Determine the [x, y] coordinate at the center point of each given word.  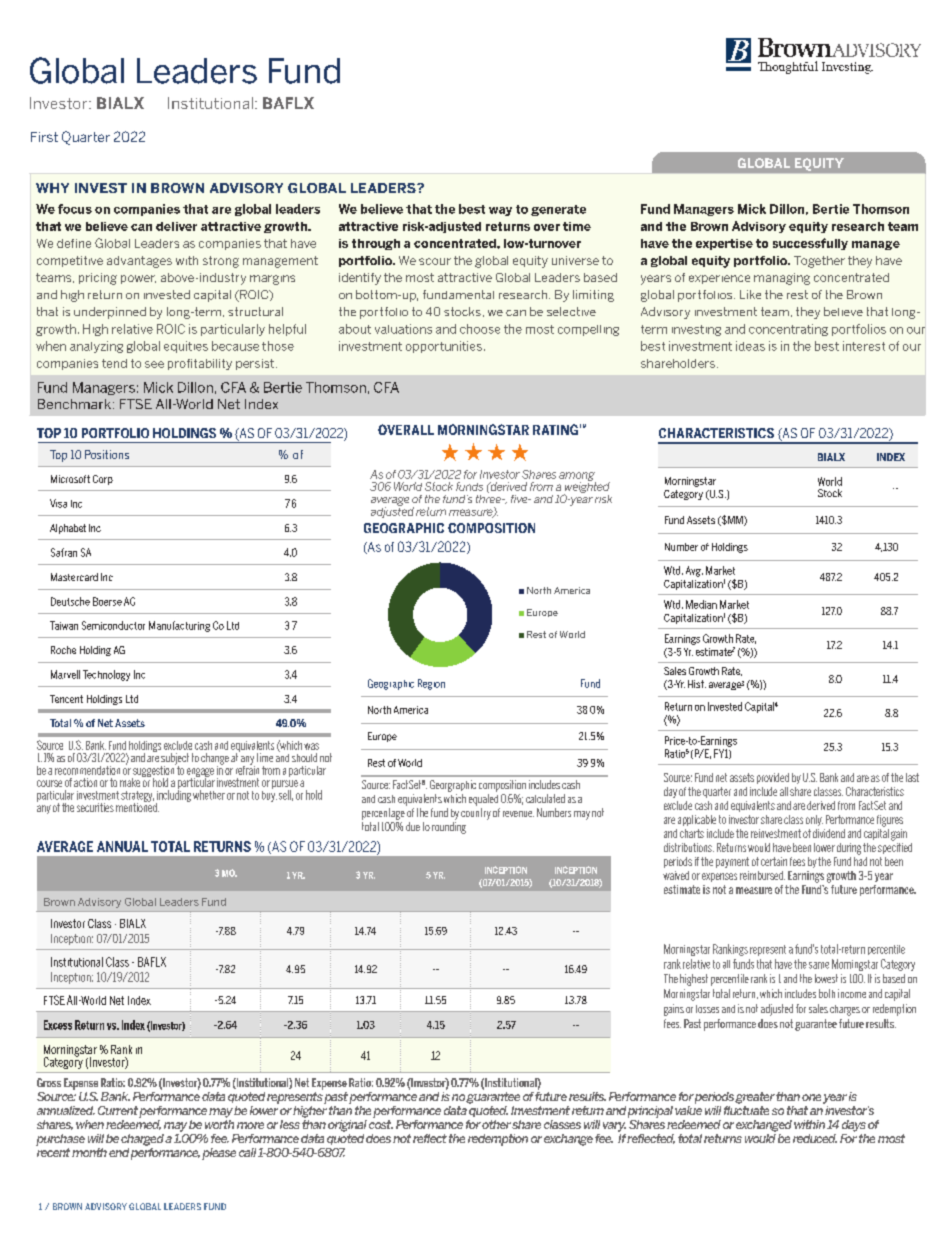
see [154, 364]
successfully [810, 244]
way [500, 211]
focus [75, 209]
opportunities [444, 347]
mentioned [137, 806]
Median [701, 604]
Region [431, 684]
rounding [449, 828]
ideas [750, 346]
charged [142, 1140]
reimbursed [762, 875]
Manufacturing [179, 626]
